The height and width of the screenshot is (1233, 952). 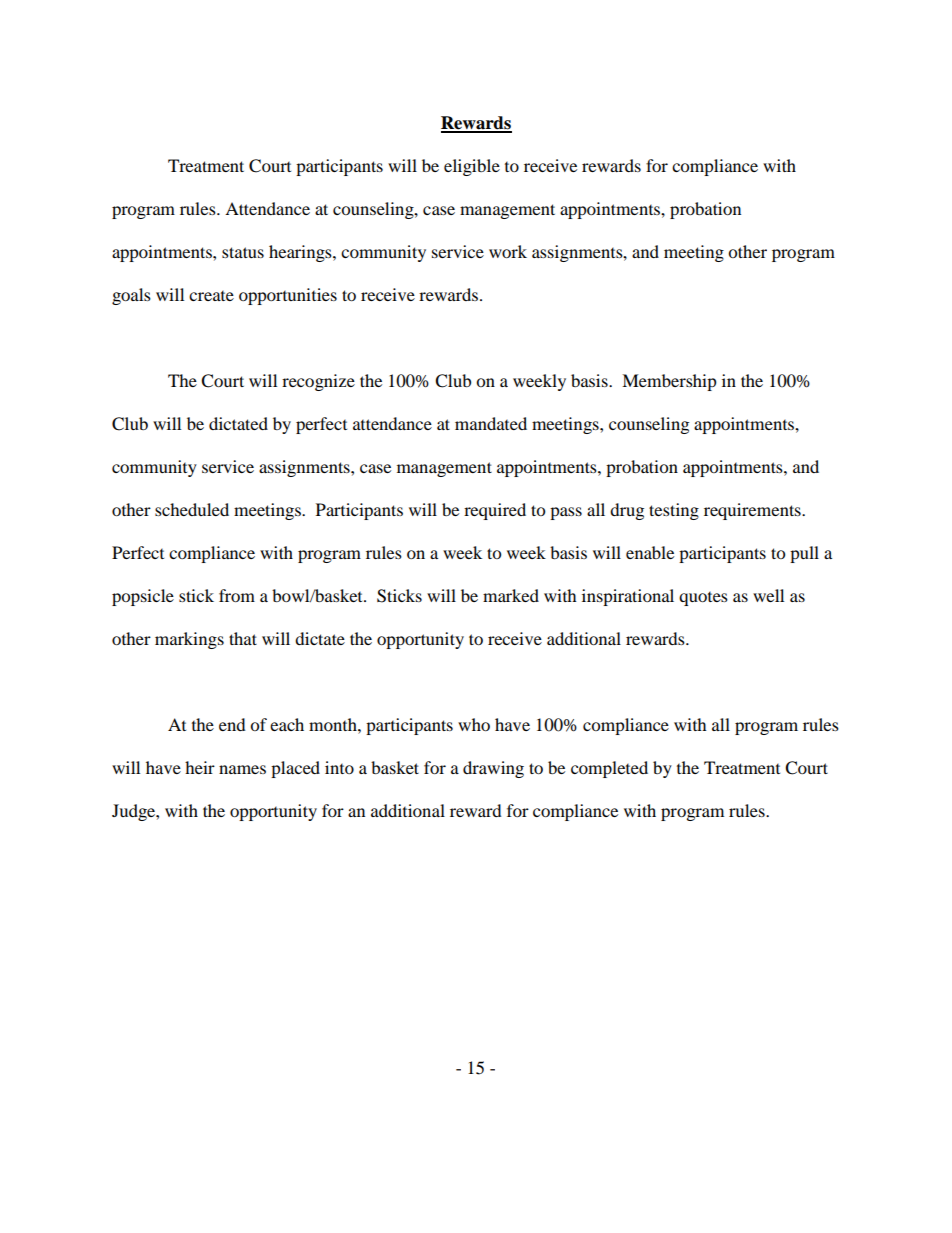 I want to click on work, so click(x=508, y=251).
